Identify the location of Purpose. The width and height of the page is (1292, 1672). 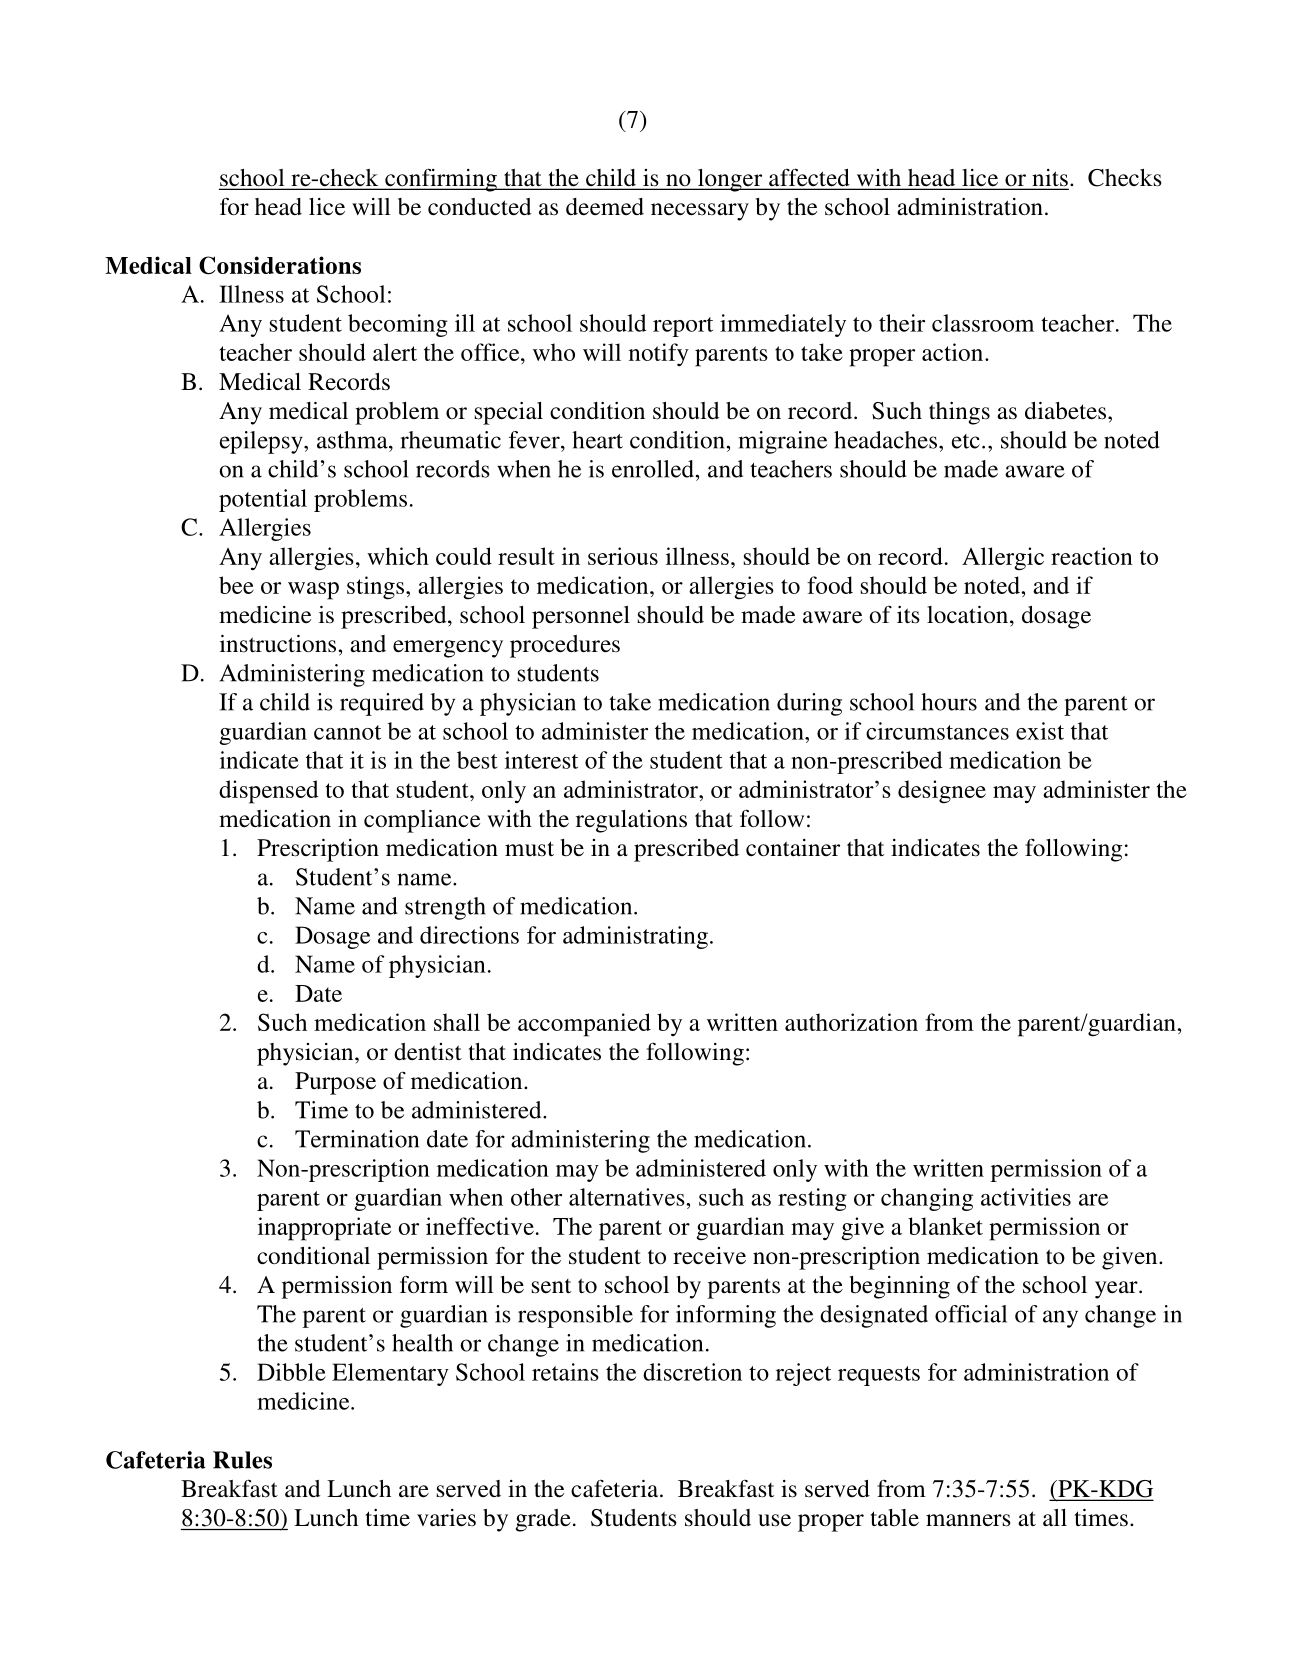
(335, 1083).
